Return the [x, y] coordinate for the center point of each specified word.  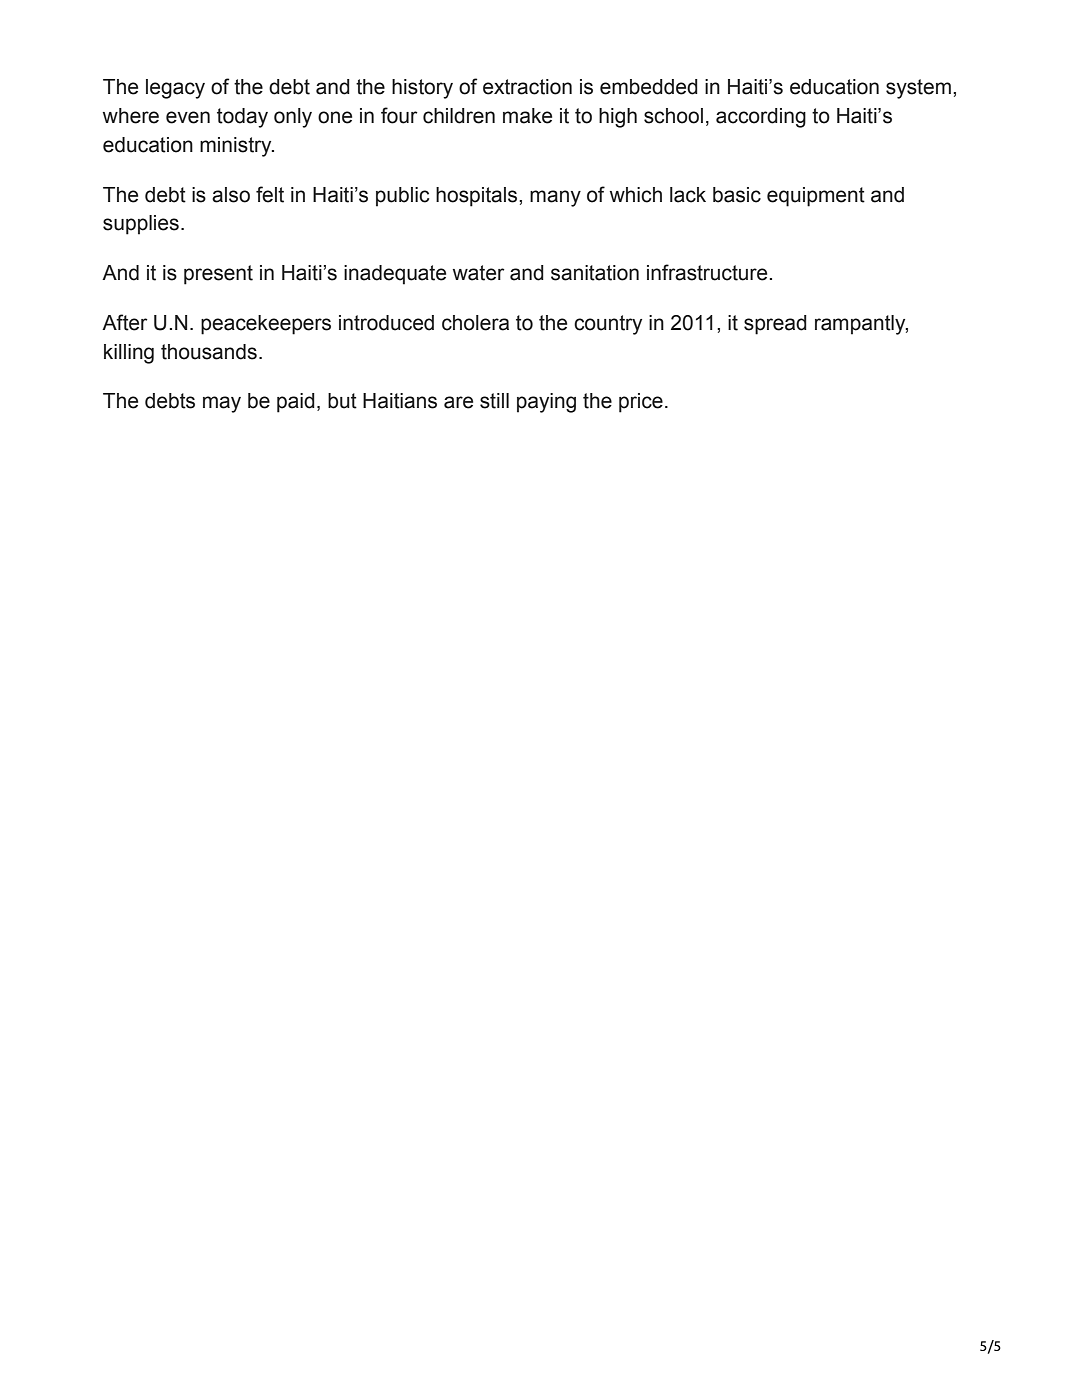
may [222, 404]
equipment [816, 197]
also [231, 195]
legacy [175, 89]
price [641, 403]
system [918, 89]
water [479, 273]
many [555, 198]
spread [775, 325]
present [218, 275]
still [494, 401]
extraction [527, 87]
